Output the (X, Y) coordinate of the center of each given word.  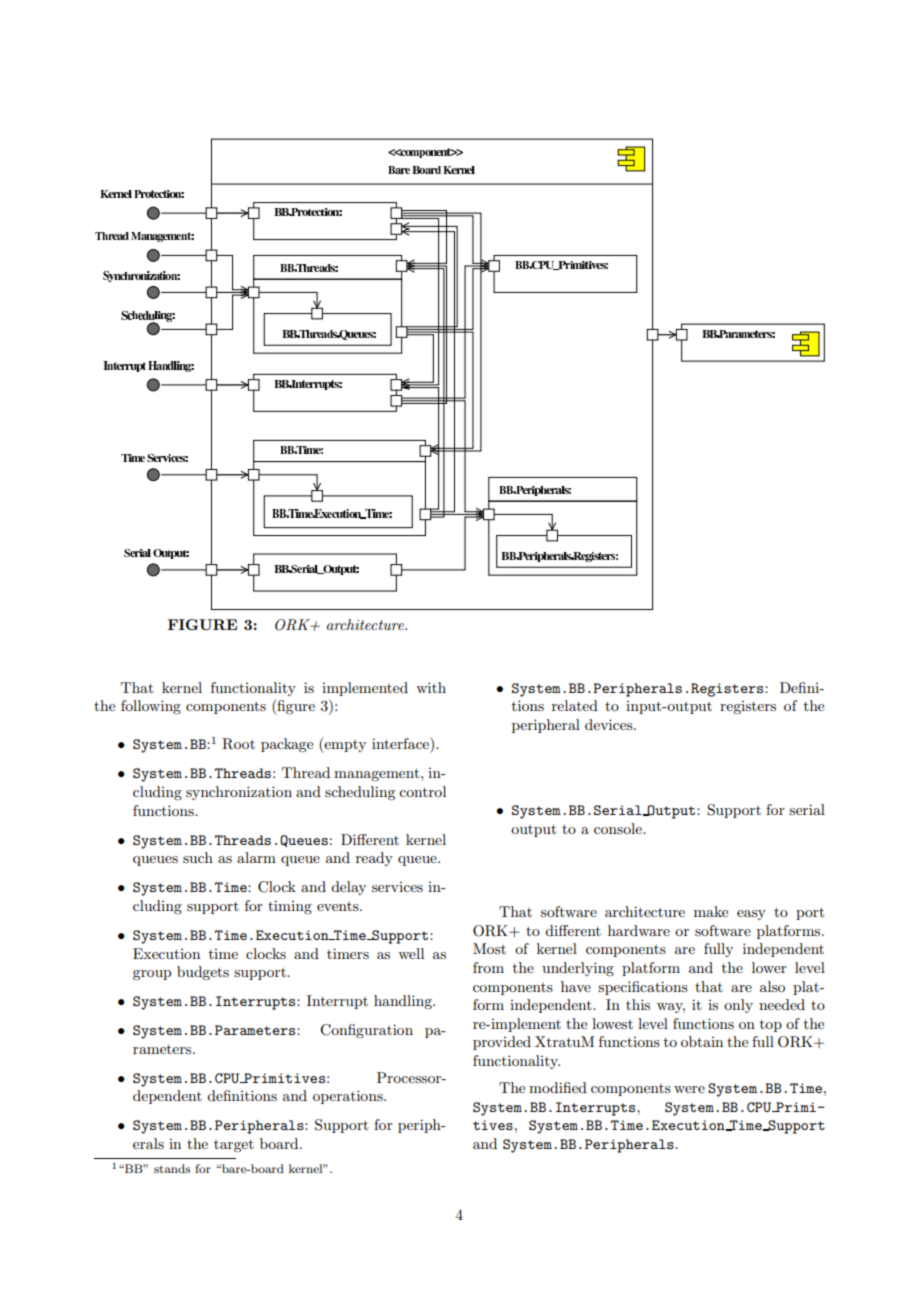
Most (489, 948)
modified (558, 1087)
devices (610, 724)
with (431, 687)
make (711, 911)
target (234, 1146)
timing (290, 907)
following (151, 707)
